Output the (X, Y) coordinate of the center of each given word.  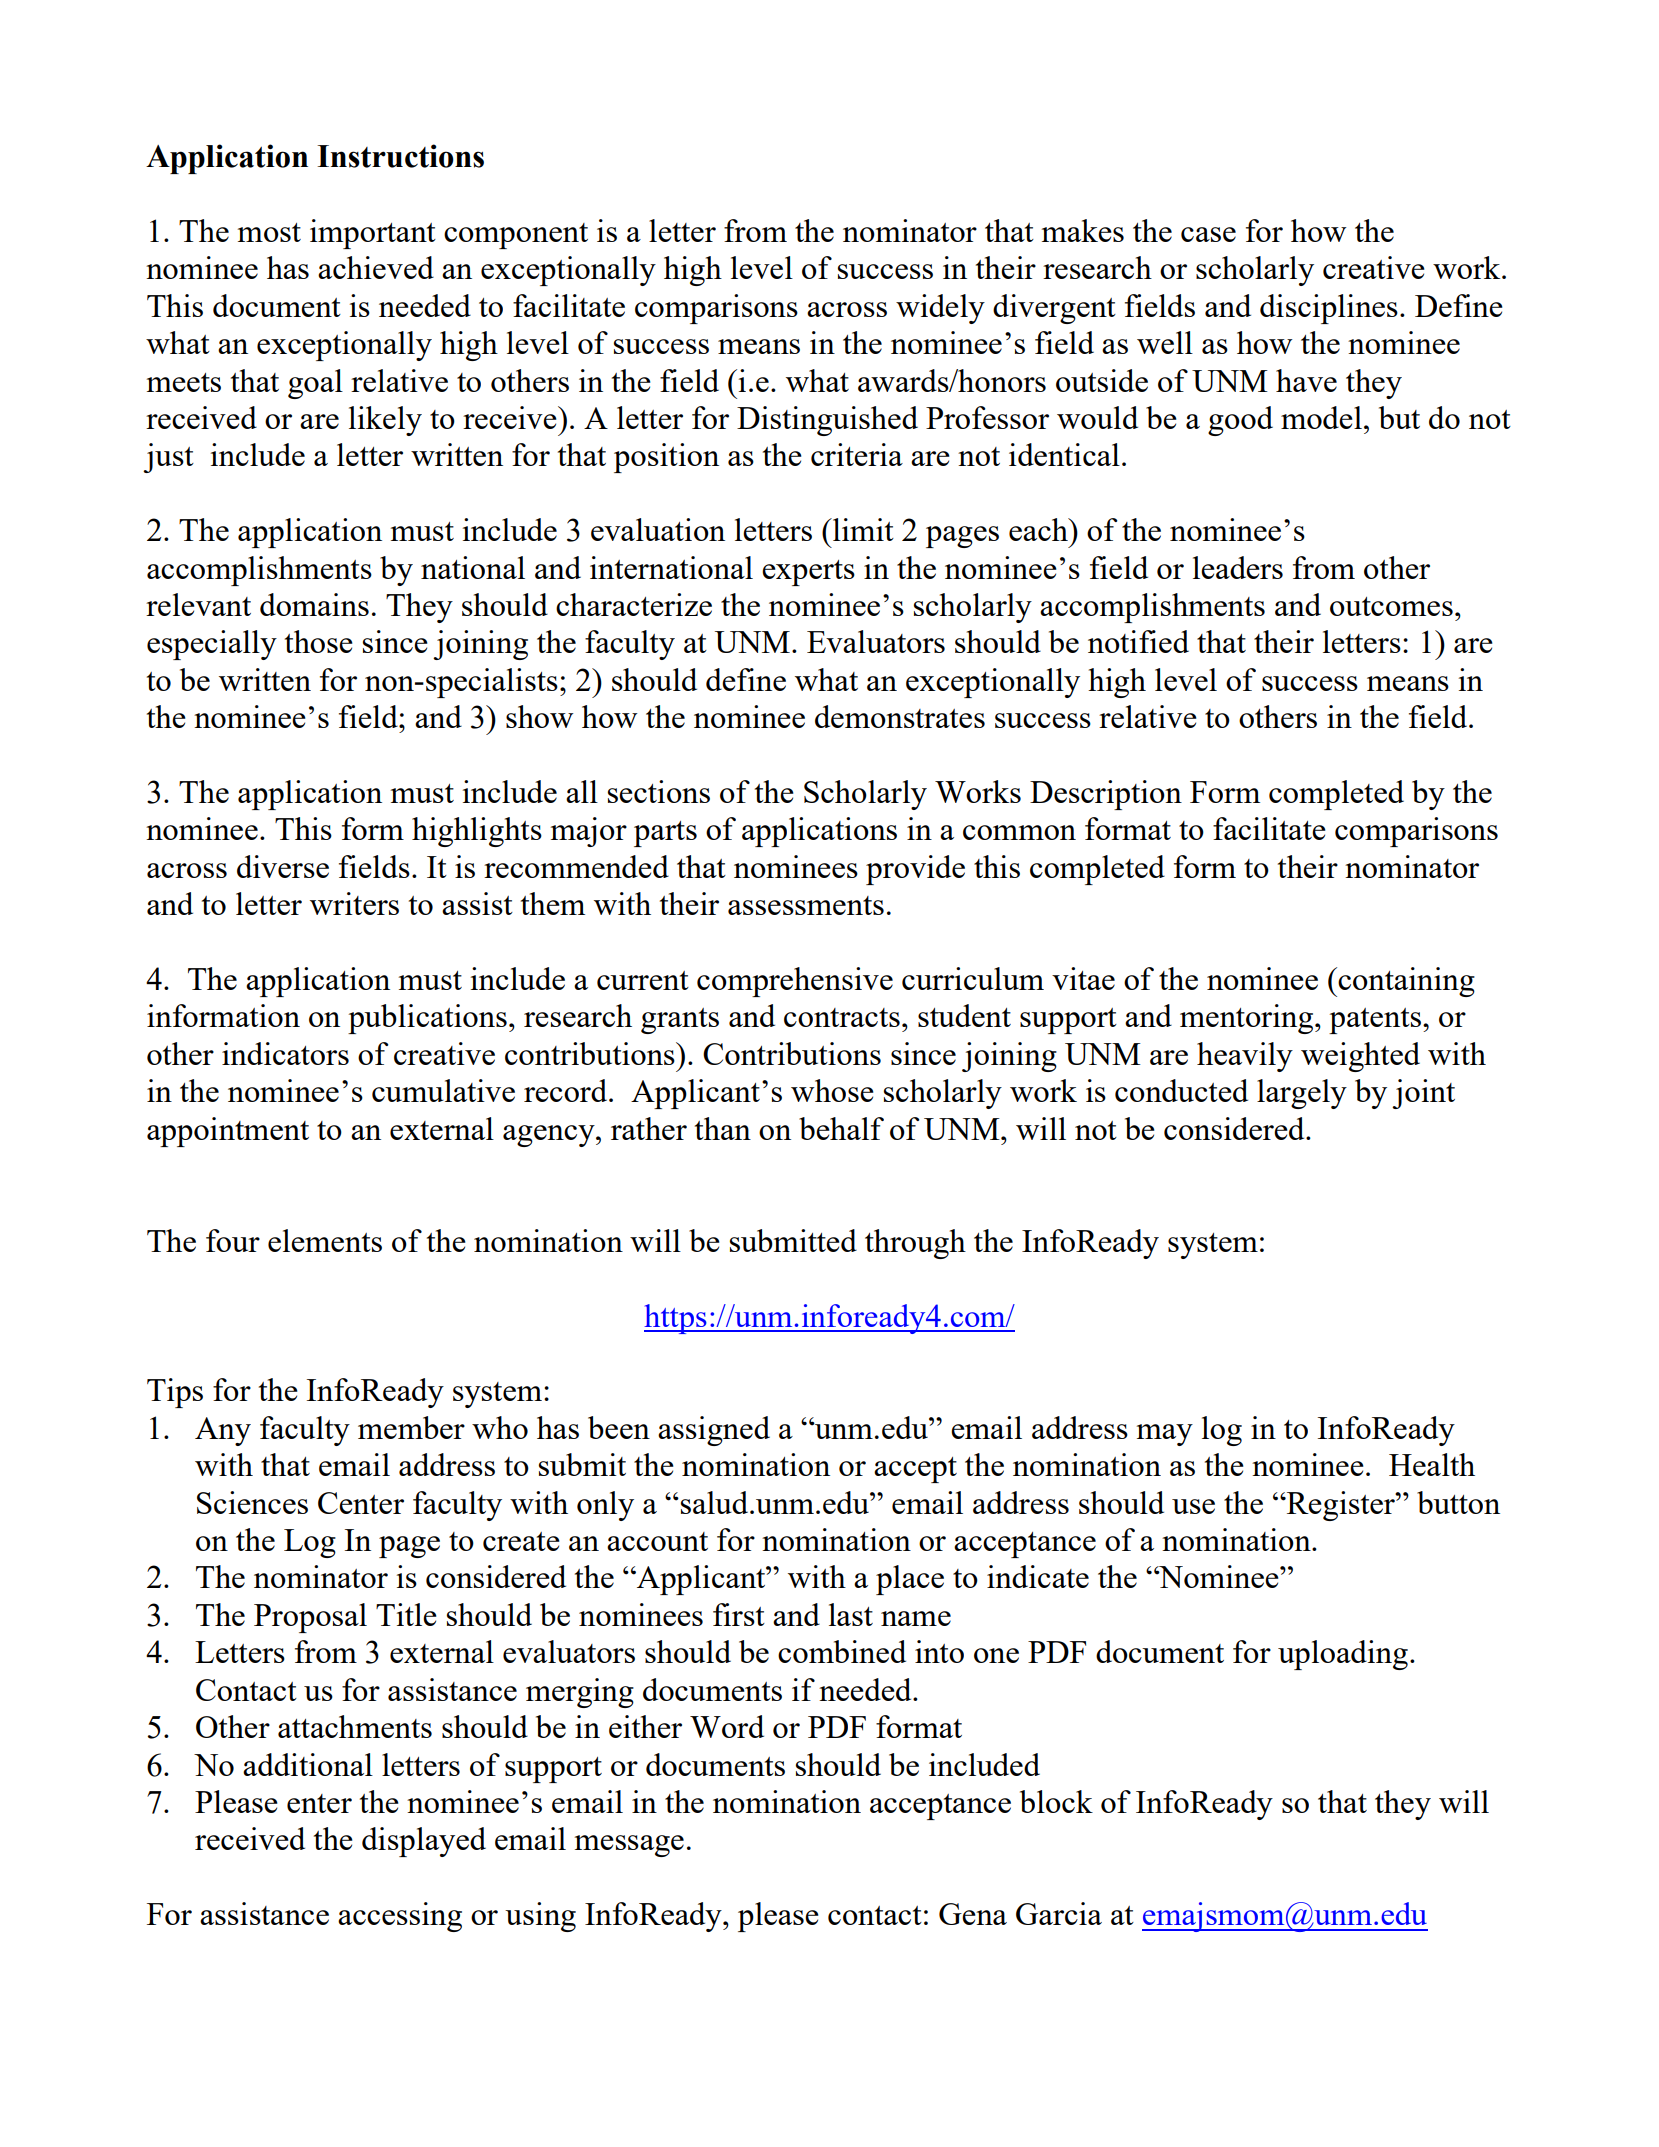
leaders (1238, 567)
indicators (285, 1053)
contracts (842, 1017)
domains (314, 604)
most (269, 232)
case (1208, 234)
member (411, 1427)
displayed (424, 1842)
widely (940, 309)
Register (1341, 1506)
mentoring (1248, 1019)
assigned (714, 1431)
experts (808, 573)
